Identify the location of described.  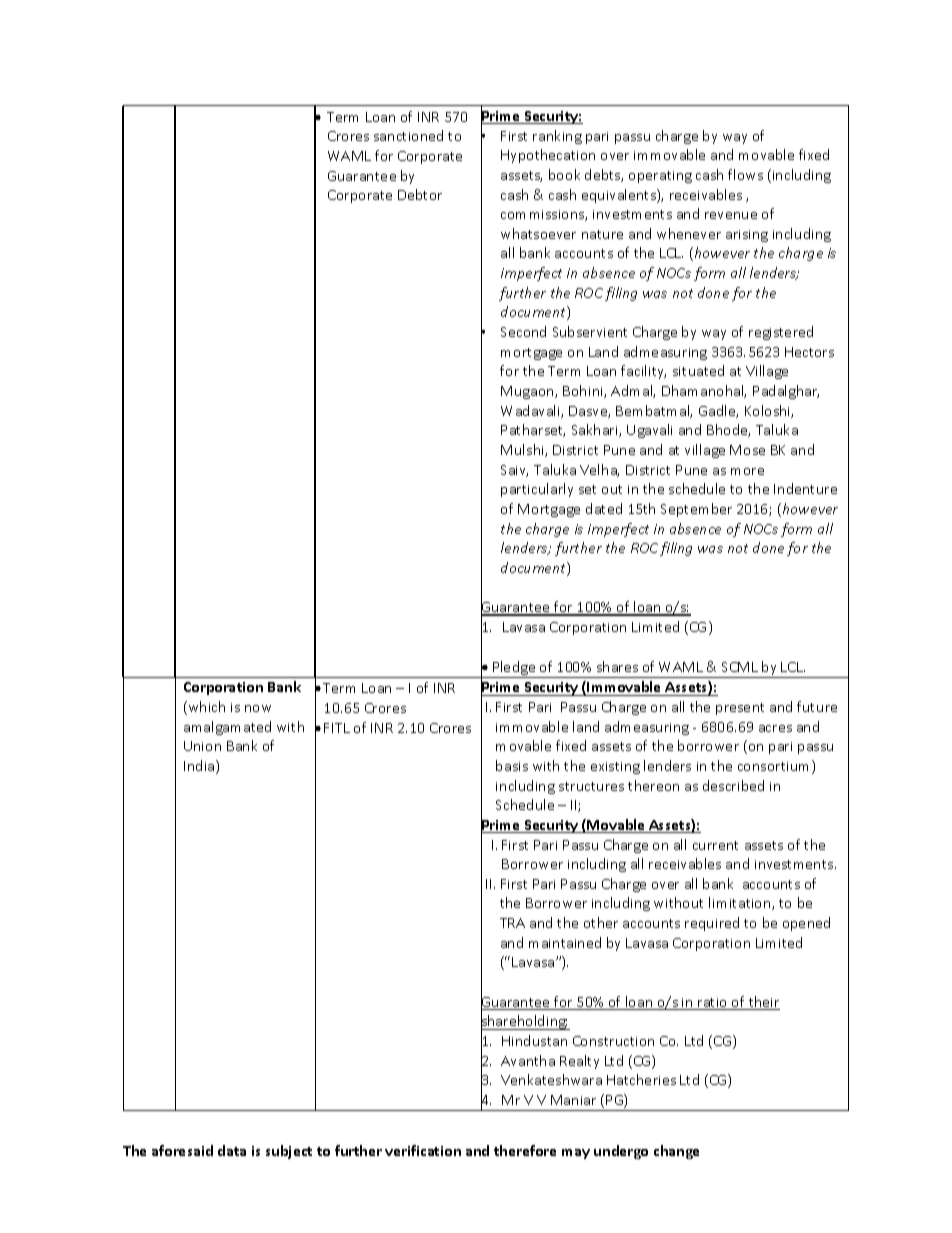
(733, 785).
